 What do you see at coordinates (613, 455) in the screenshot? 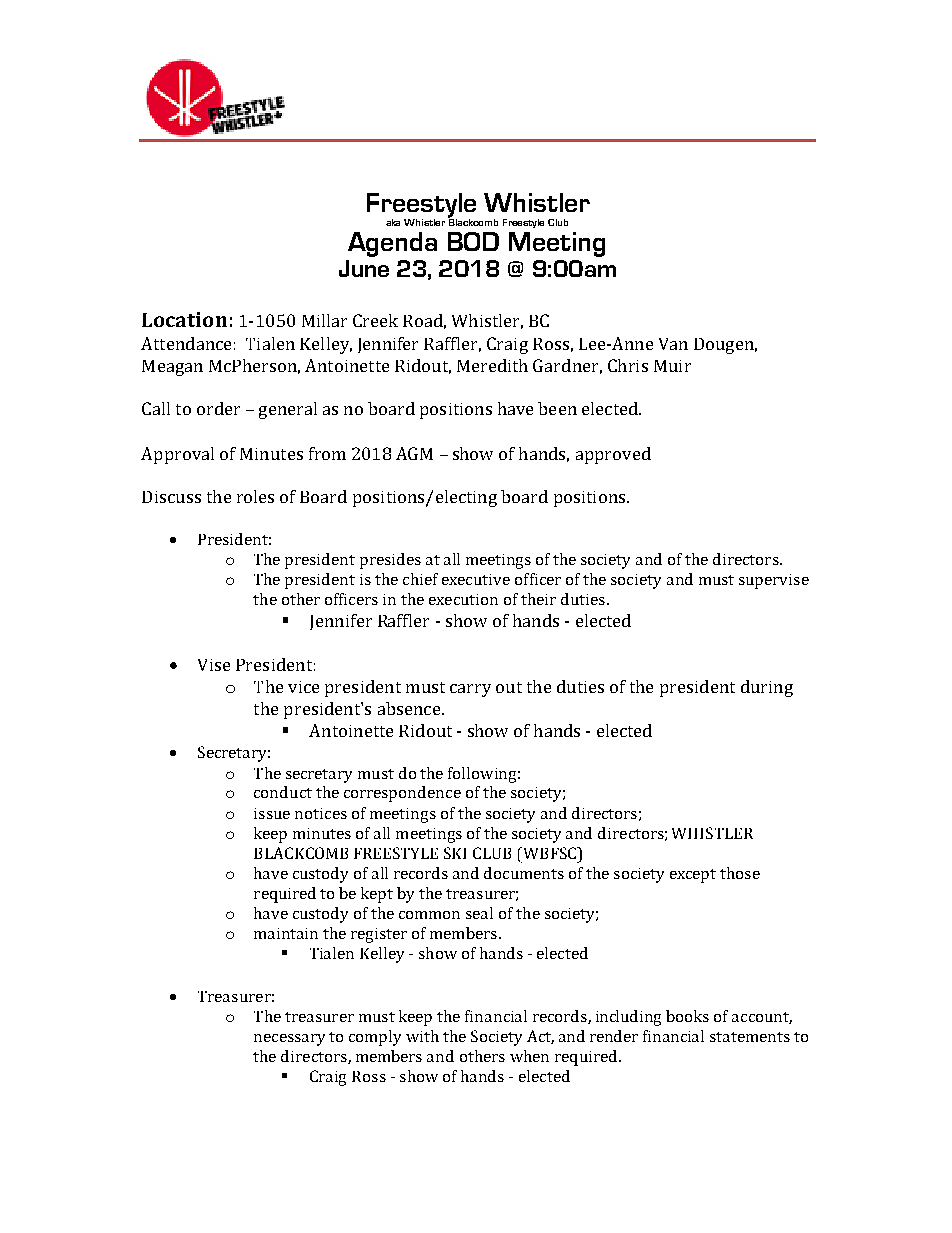
I see `approved` at bounding box center [613, 455].
